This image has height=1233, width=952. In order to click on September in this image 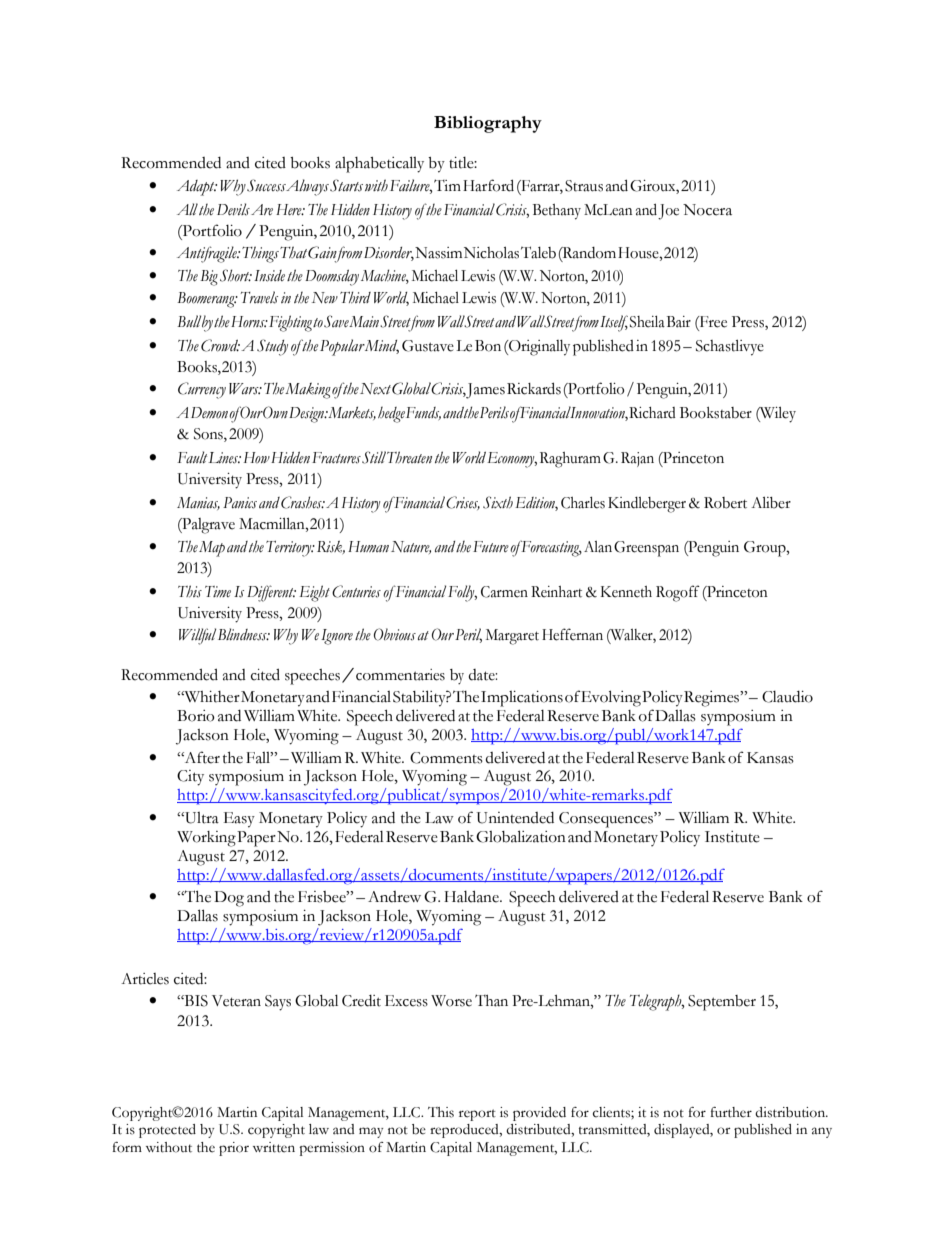, I will do `click(722, 1003)`.
